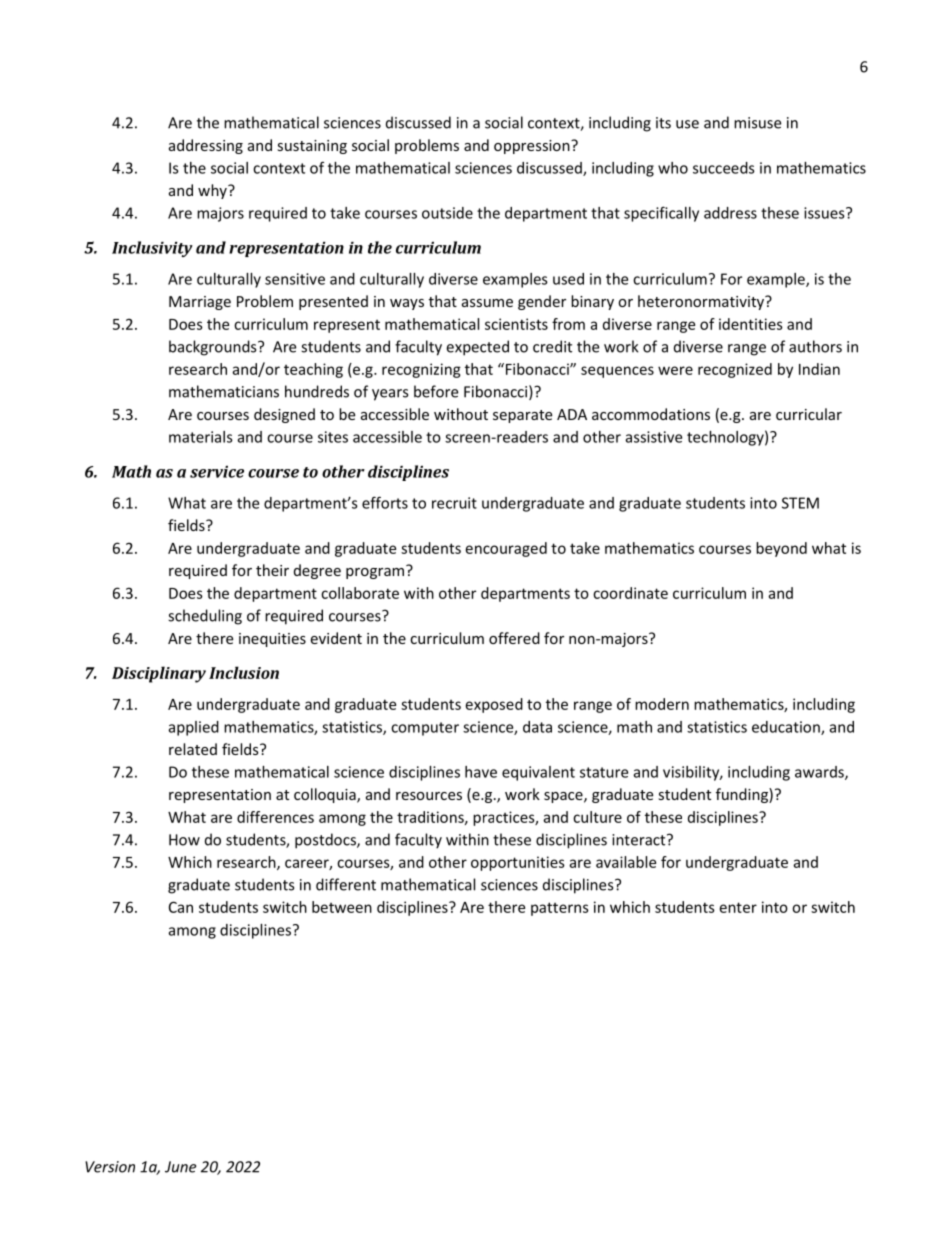  Describe the element at coordinates (560, 909) in the document. I see `patterns` at that location.
